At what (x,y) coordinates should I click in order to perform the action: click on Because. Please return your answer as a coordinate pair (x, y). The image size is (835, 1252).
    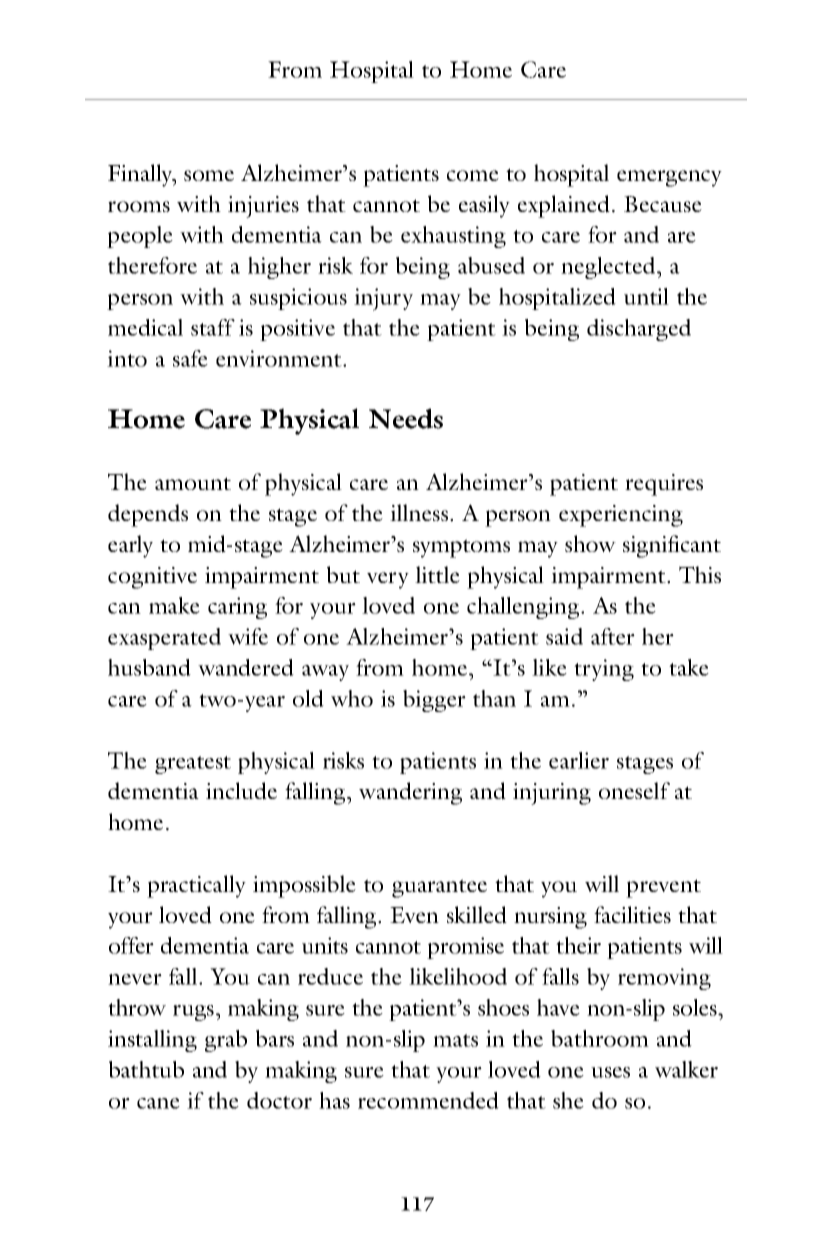
    Looking at the image, I should click on (663, 204).
